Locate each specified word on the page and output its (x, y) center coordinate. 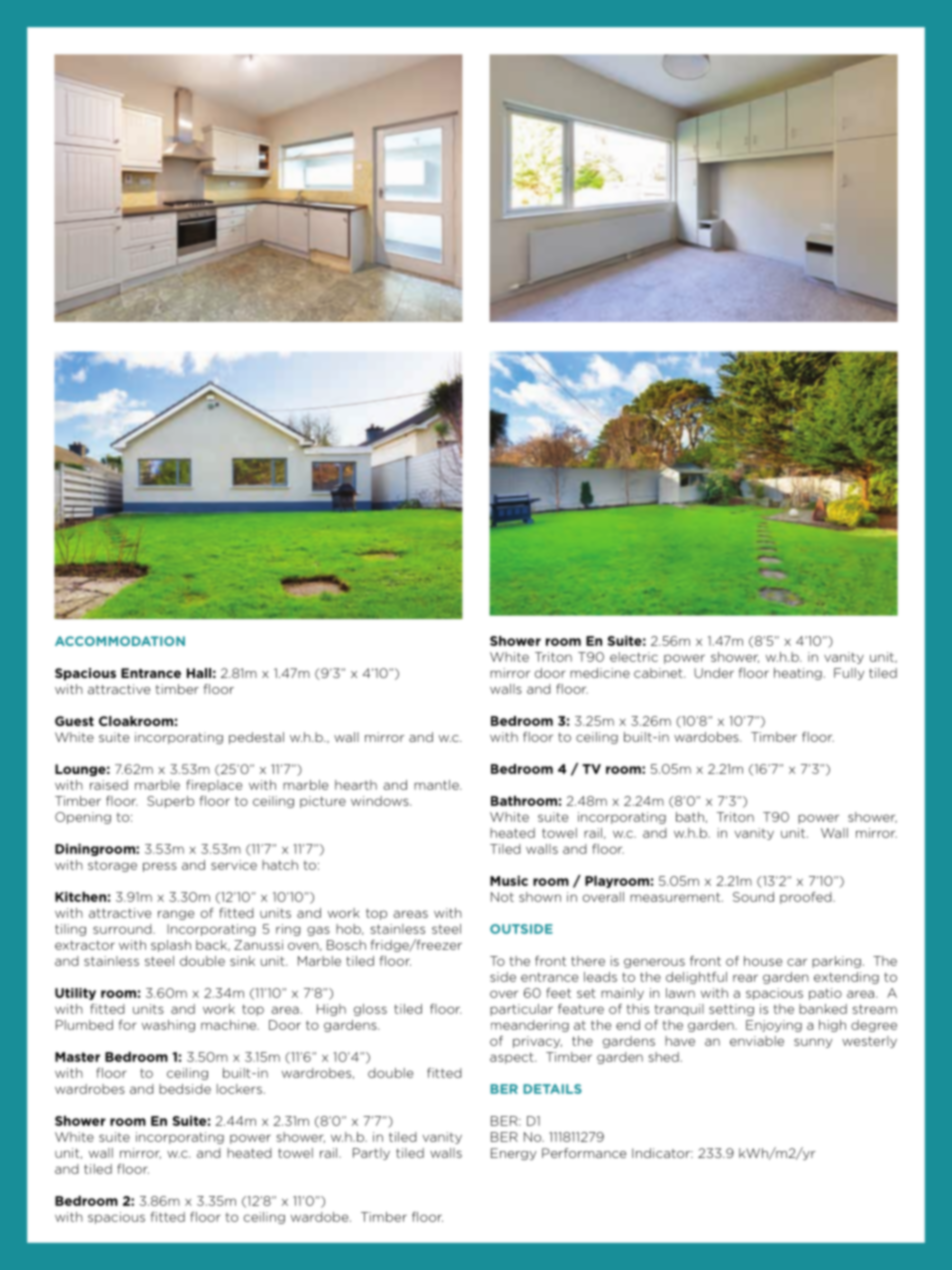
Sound (753, 897)
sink (242, 961)
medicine (600, 673)
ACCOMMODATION (120, 641)
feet (558, 993)
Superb (170, 802)
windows (381, 801)
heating (798, 674)
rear (745, 978)
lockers (239, 1089)
